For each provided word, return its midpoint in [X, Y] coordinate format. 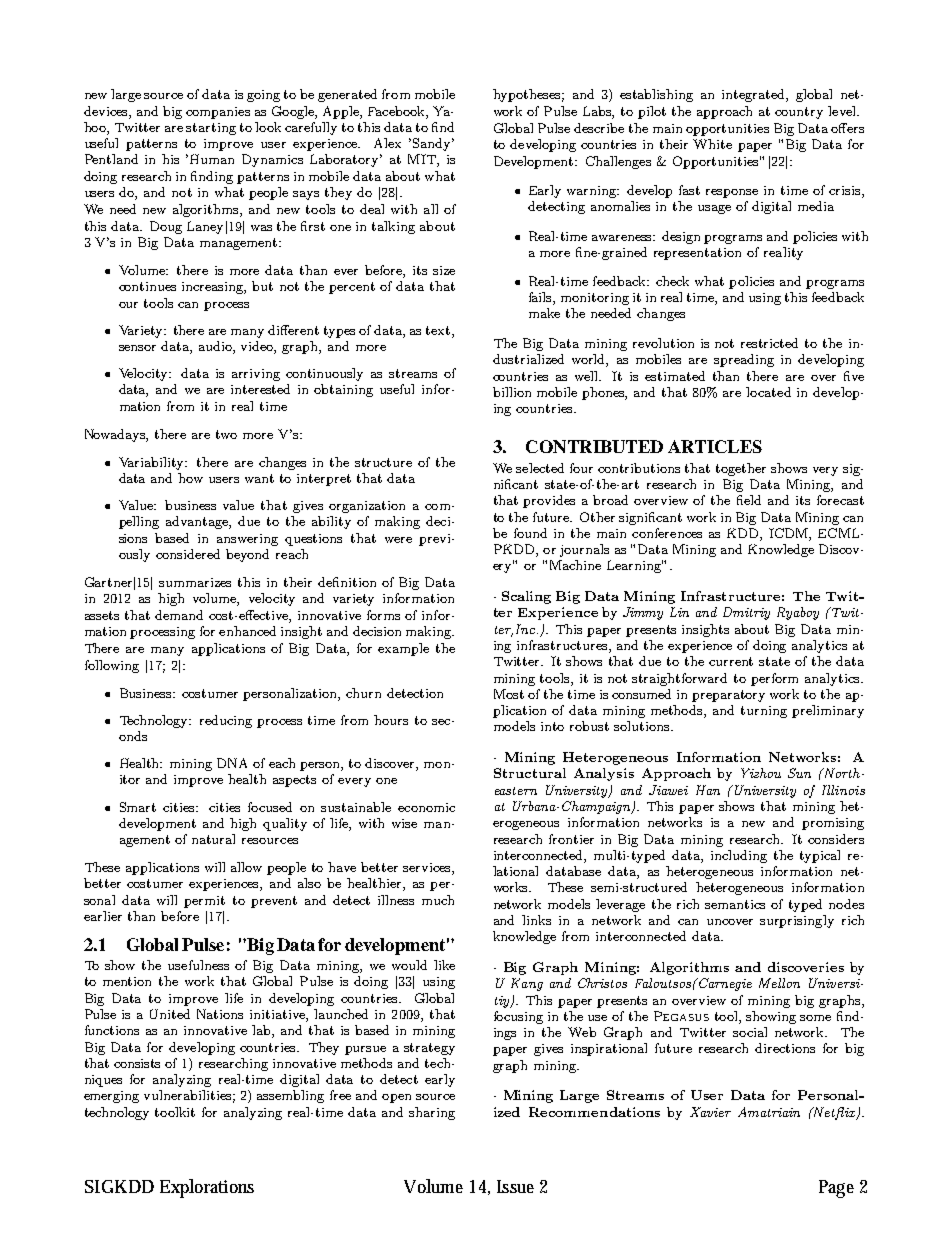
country [799, 113]
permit [204, 902]
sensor [137, 348]
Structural [530, 773]
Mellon [779, 983]
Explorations [207, 1188]
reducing [226, 721]
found [530, 533]
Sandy [433, 144]
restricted [769, 343]
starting [211, 129]
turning [764, 712]
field [749, 500]
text [439, 330]
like [444, 965]
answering [247, 540]
